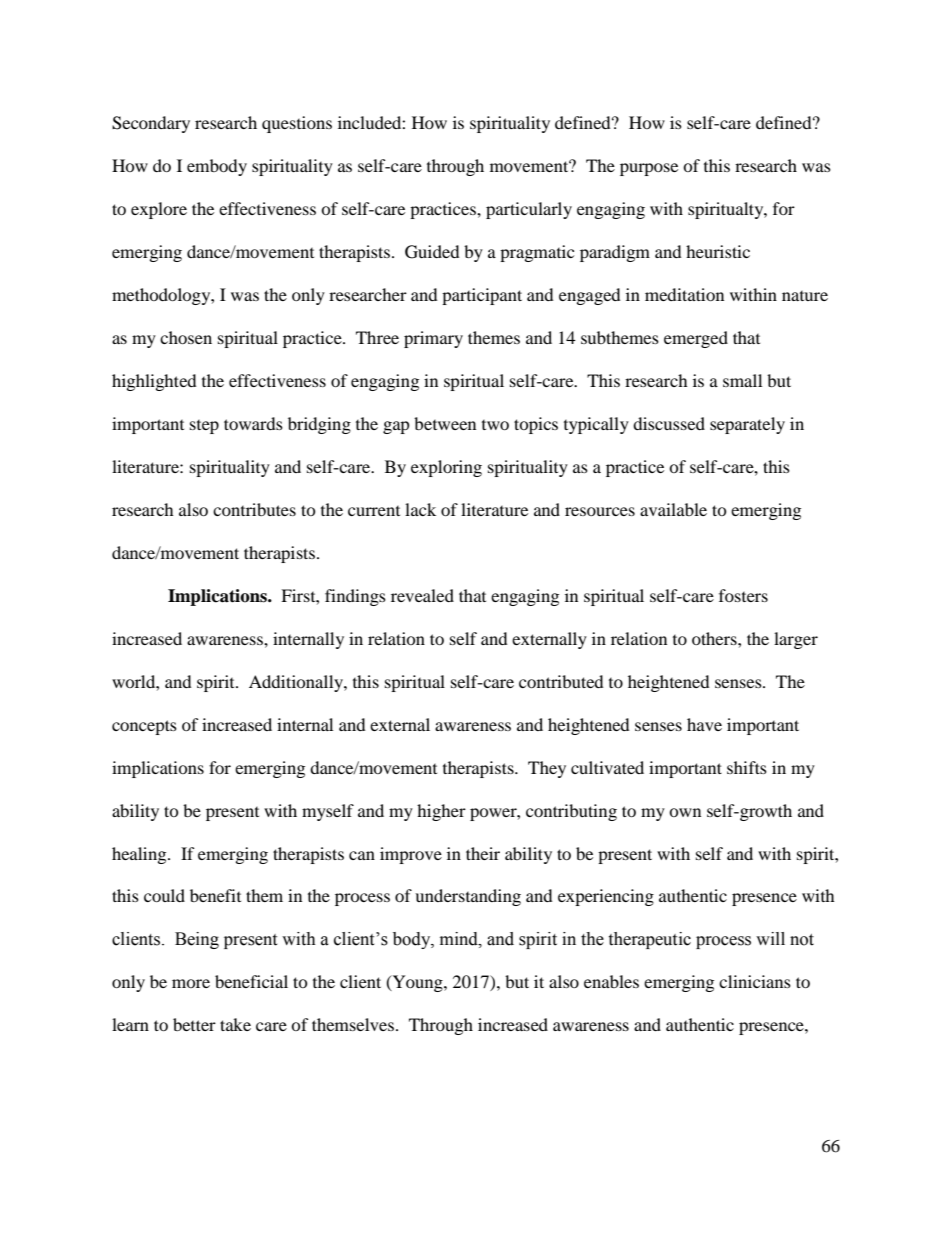  What do you see at coordinates (144, 727) in the screenshot?
I see `concepts` at bounding box center [144, 727].
